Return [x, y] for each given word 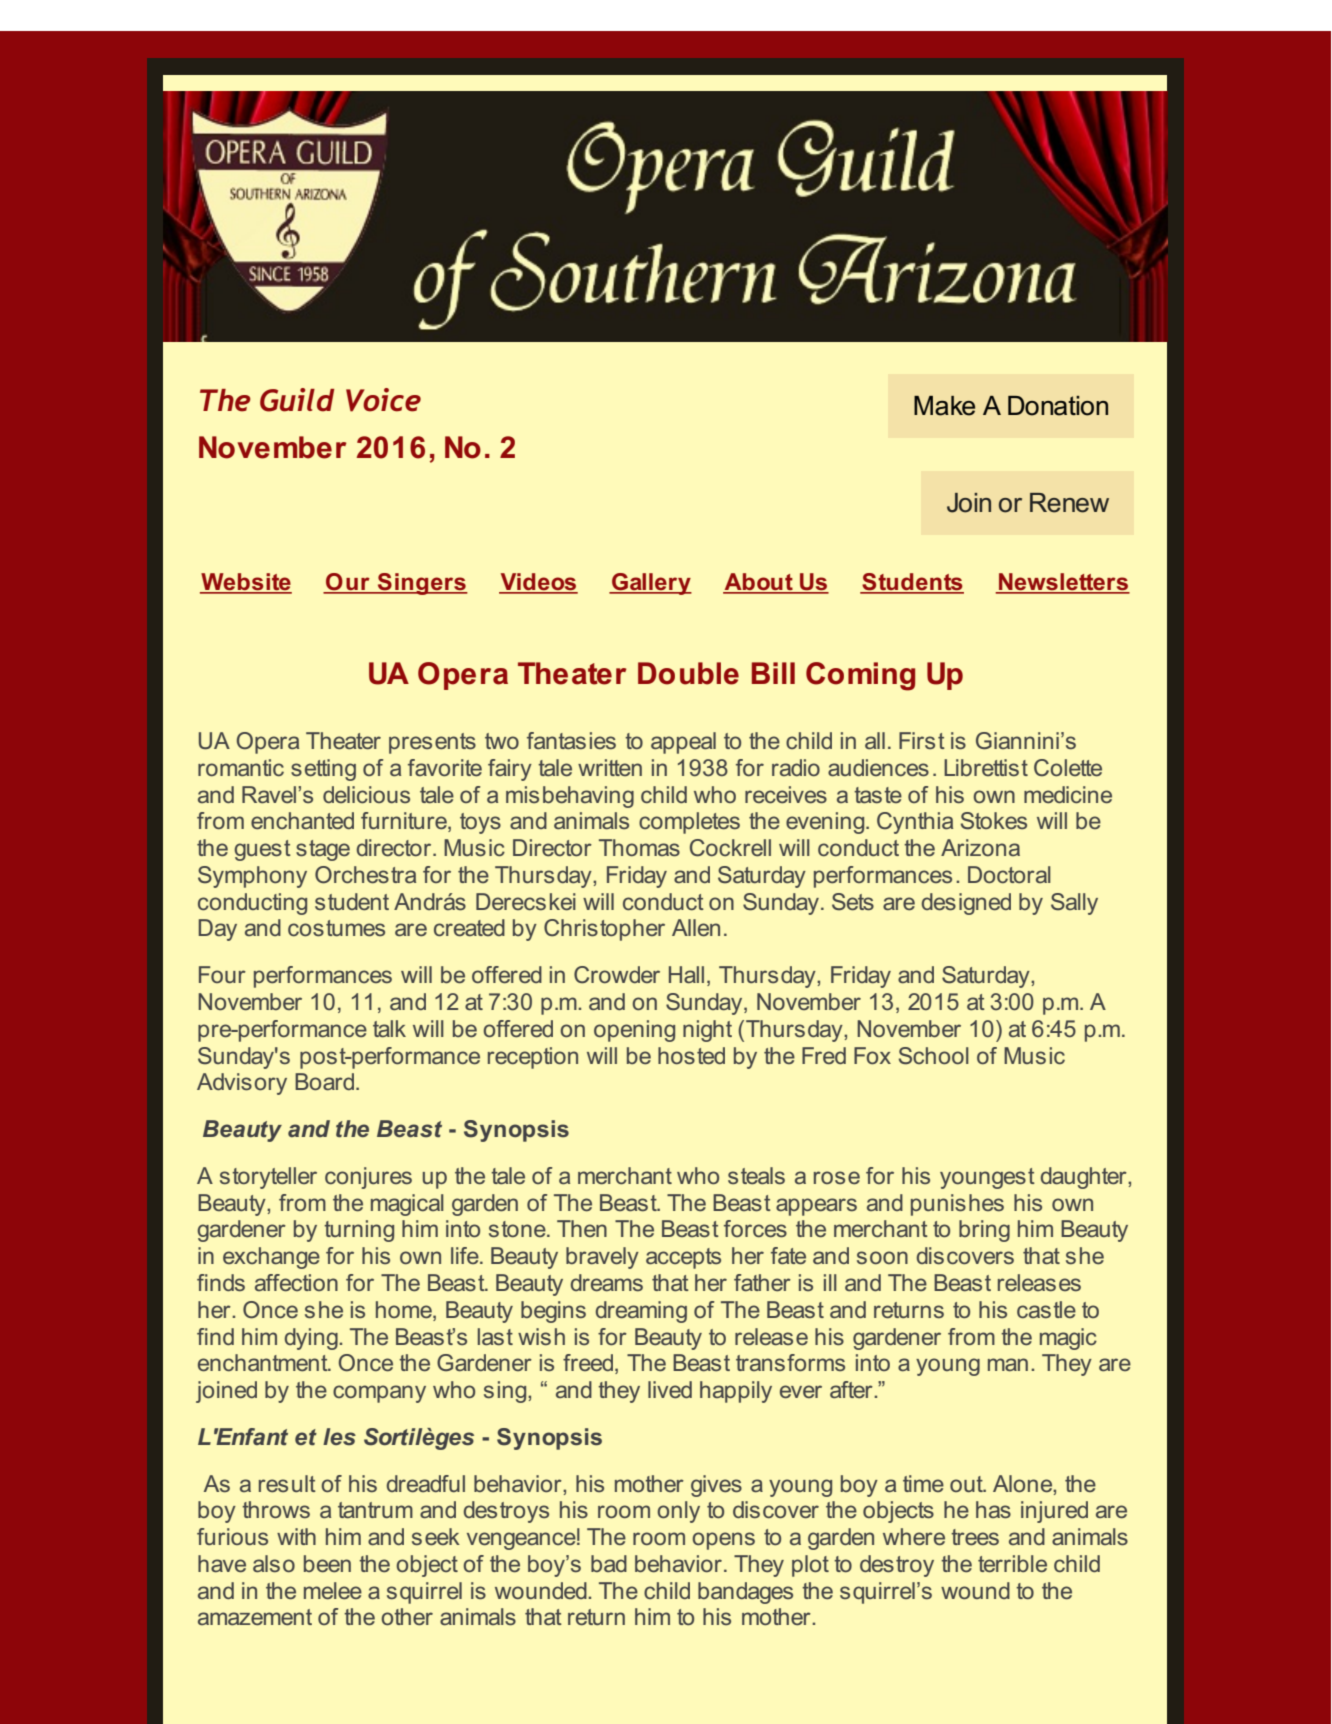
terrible [1012, 1563]
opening [634, 1031]
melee [333, 1591]
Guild [297, 400]
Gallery [651, 584]
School [934, 1056]
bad [609, 1563]
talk [389, 1028]
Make [944, 406]
